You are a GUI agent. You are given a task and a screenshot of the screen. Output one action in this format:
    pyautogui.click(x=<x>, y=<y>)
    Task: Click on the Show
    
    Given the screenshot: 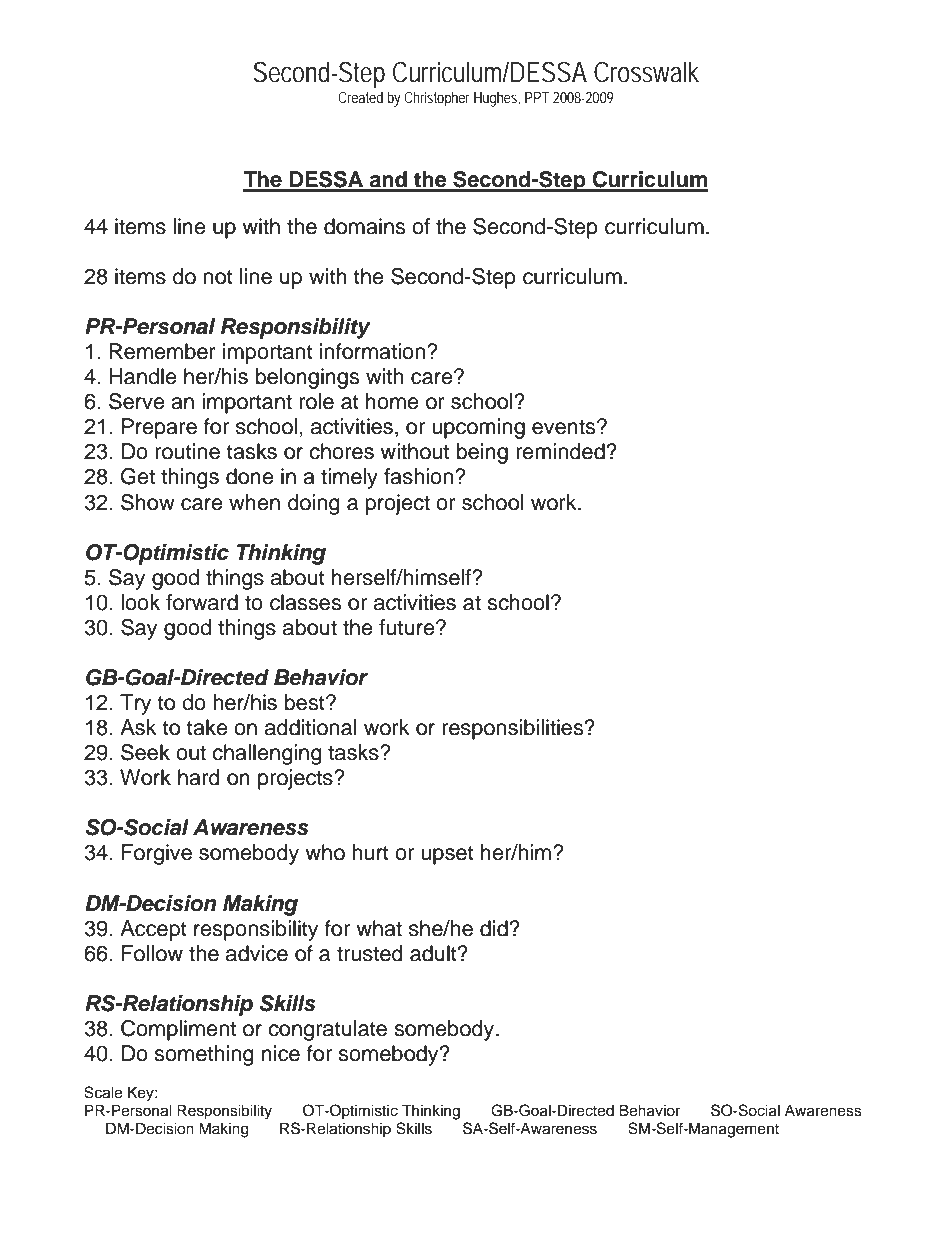 What is the action you would take?
    pyautogui.click(x=148, y=502)
